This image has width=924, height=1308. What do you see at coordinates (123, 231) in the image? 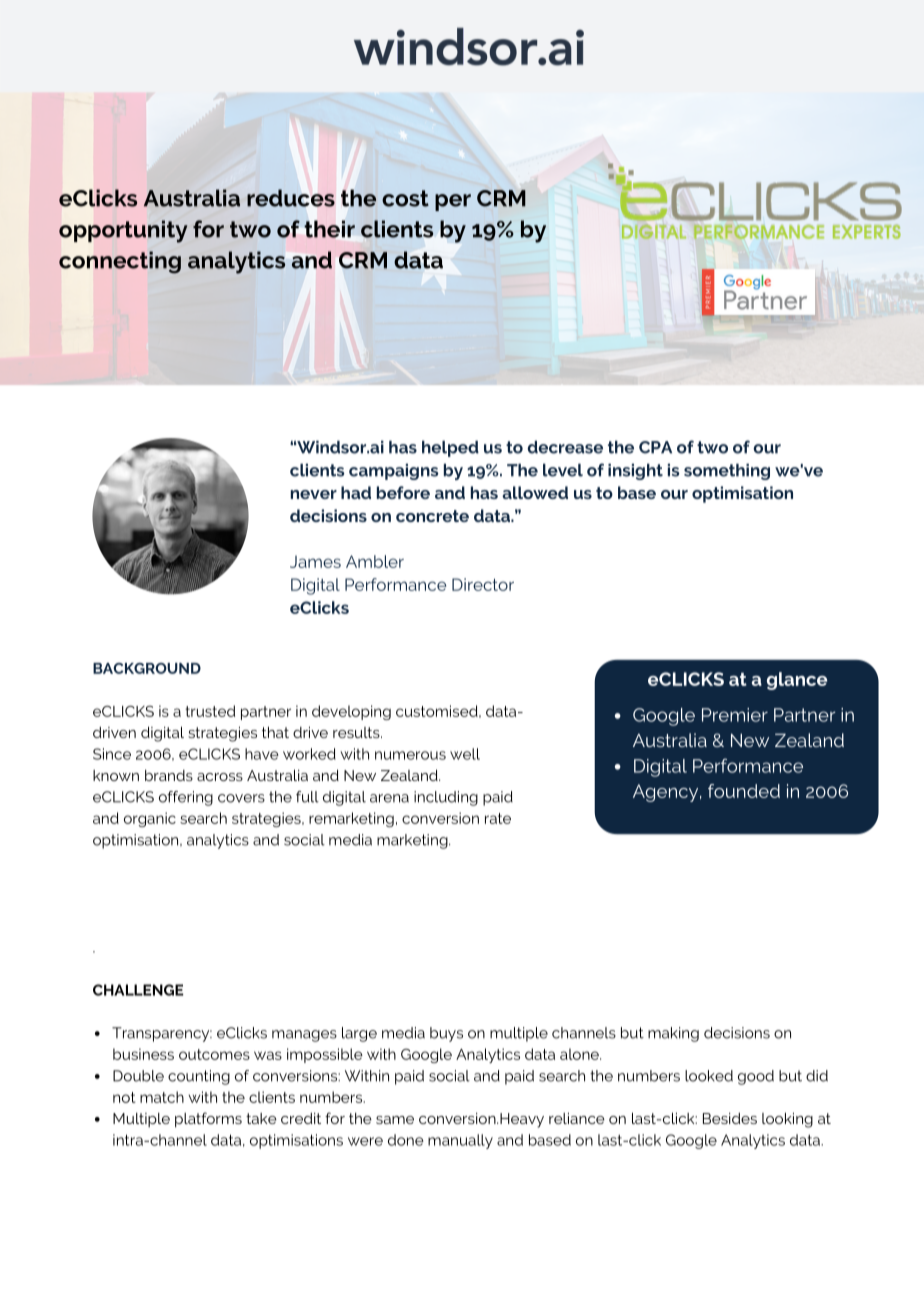
I see `opportunity` at bounding box center [123, 231].
